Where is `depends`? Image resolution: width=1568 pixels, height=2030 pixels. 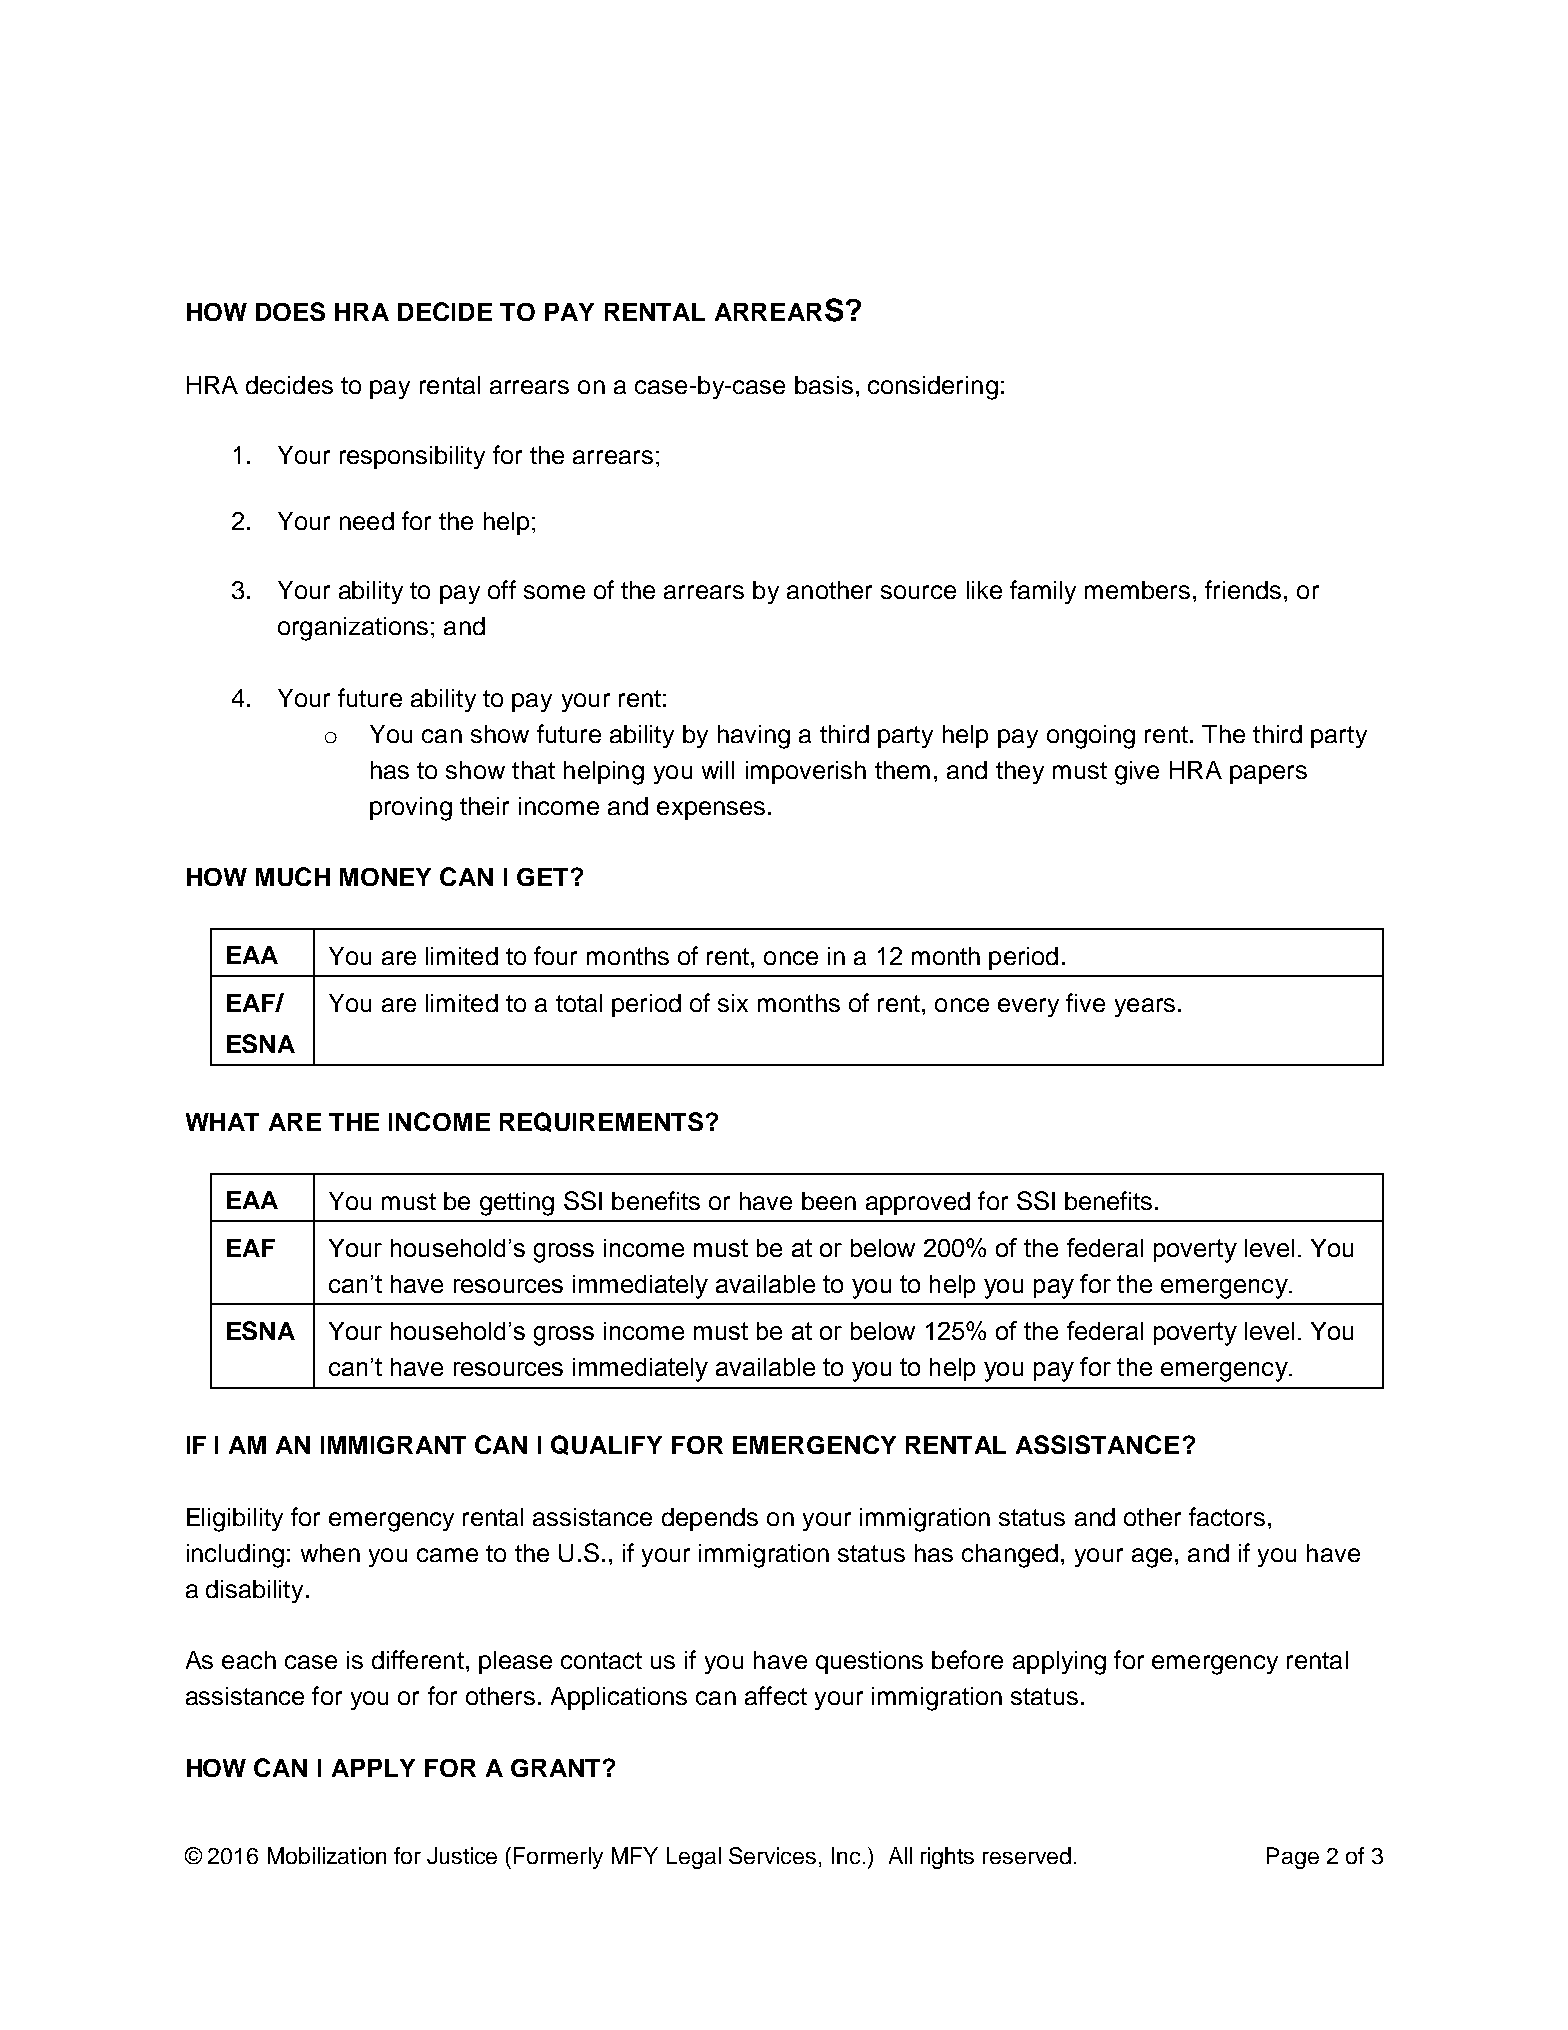 depends is located at coordinates (710, 1519).
